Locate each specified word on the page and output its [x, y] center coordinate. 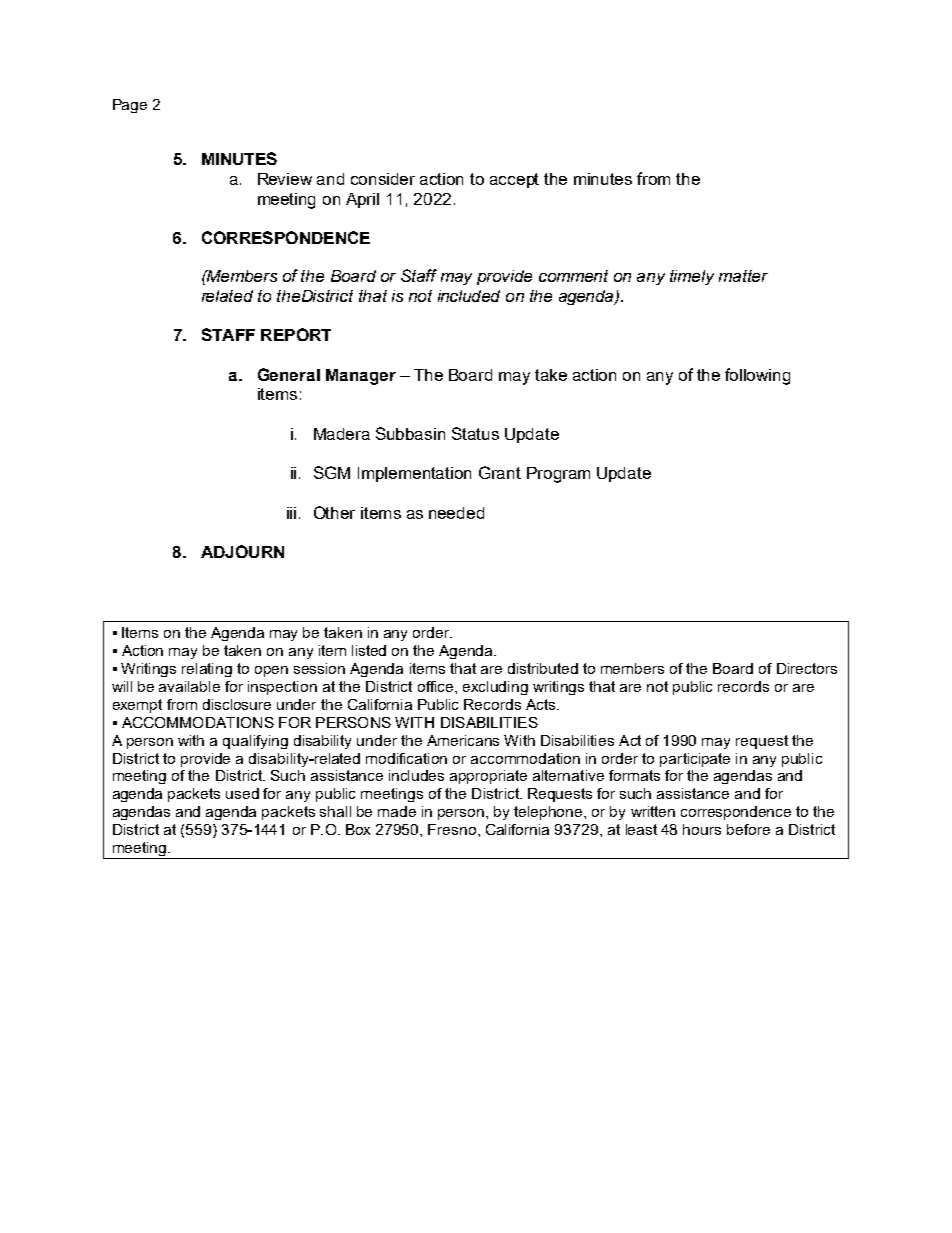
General [289, 374]
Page [130, 106]
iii [291, 513]
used [242, 793]
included [469, 296]
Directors [807, 668]
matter [743, 276]
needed [456, 513]
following [757, 376]
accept [514, 180]
